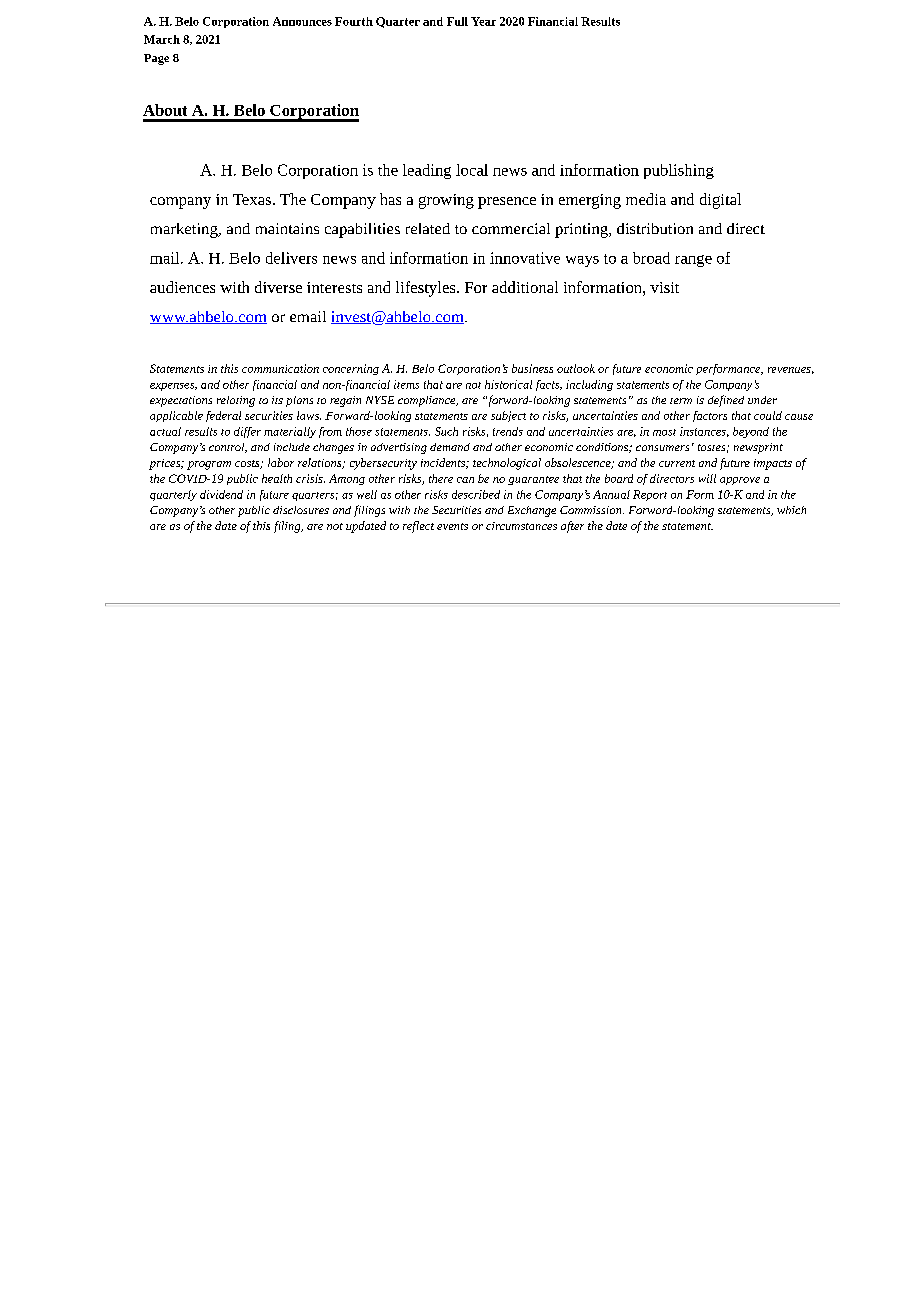  I want to click on Full, so click(457, 21).
